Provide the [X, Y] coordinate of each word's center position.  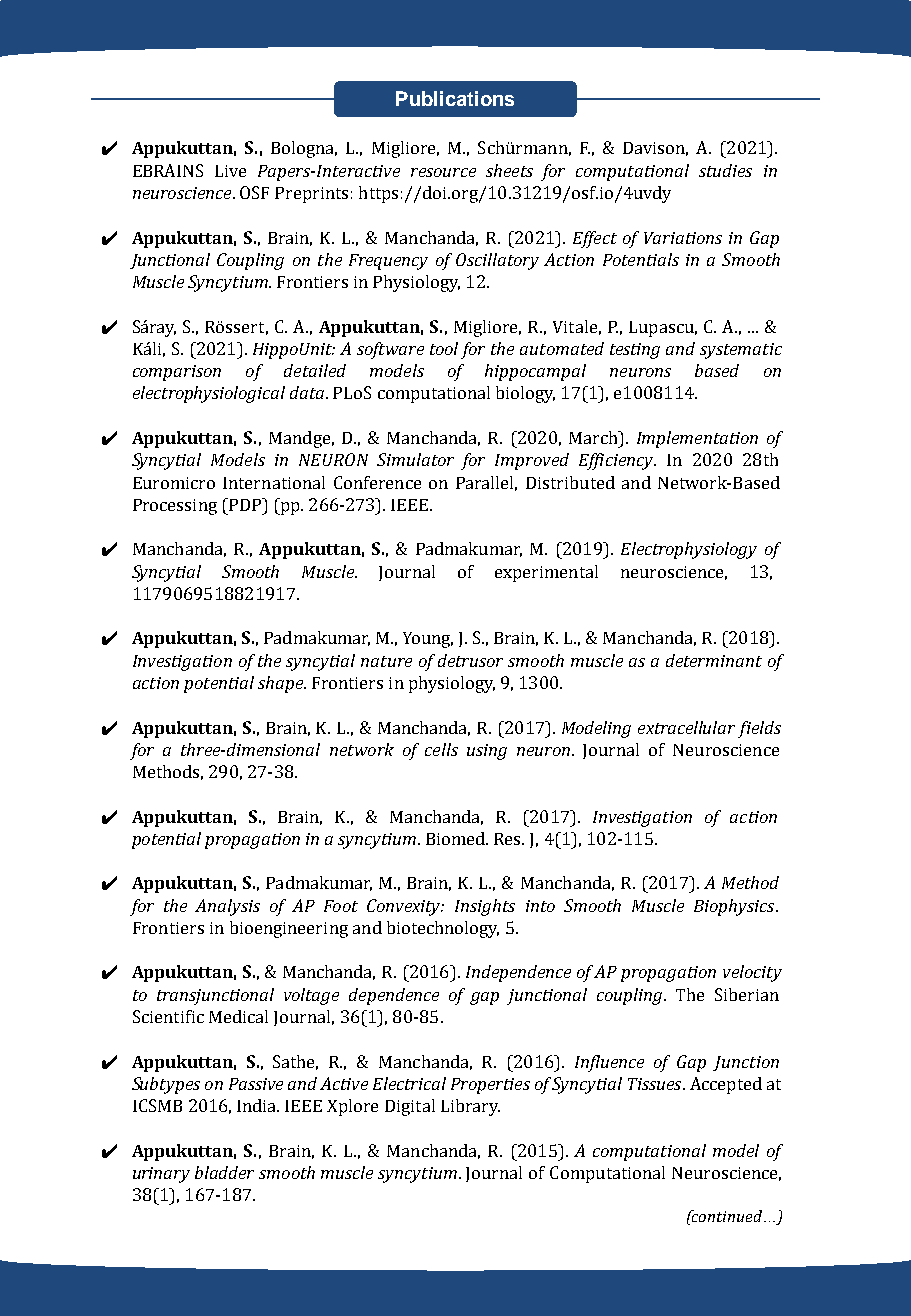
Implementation [697, 439]
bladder [224, 1172]
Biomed [457, 838]
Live [230, 171]
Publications [455, 98]
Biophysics [735, 907]
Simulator [415, 459]
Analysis [227, 907]
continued [728, 1216]
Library [470, 1107]
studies [725, 170]
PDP [245, 504]
